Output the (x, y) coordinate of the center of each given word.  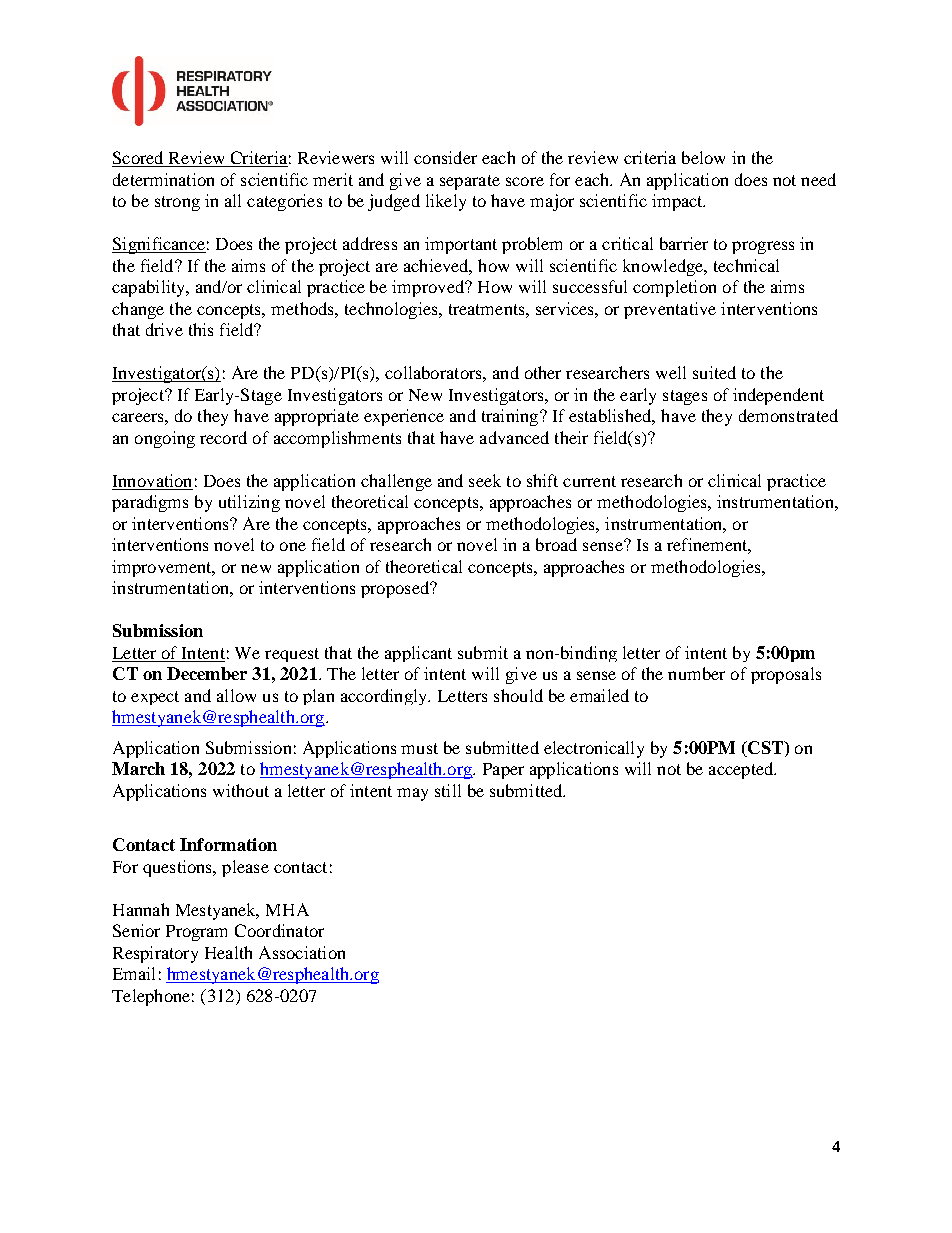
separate (470, 182)
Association (302, 952)
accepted (742, 770)
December (207, 673)
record (223, 437)
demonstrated (788, 415)
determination (163, 179)
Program (196, 933)
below (703, 157)
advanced (514, 437)
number (696, 673)
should (518, 695)
